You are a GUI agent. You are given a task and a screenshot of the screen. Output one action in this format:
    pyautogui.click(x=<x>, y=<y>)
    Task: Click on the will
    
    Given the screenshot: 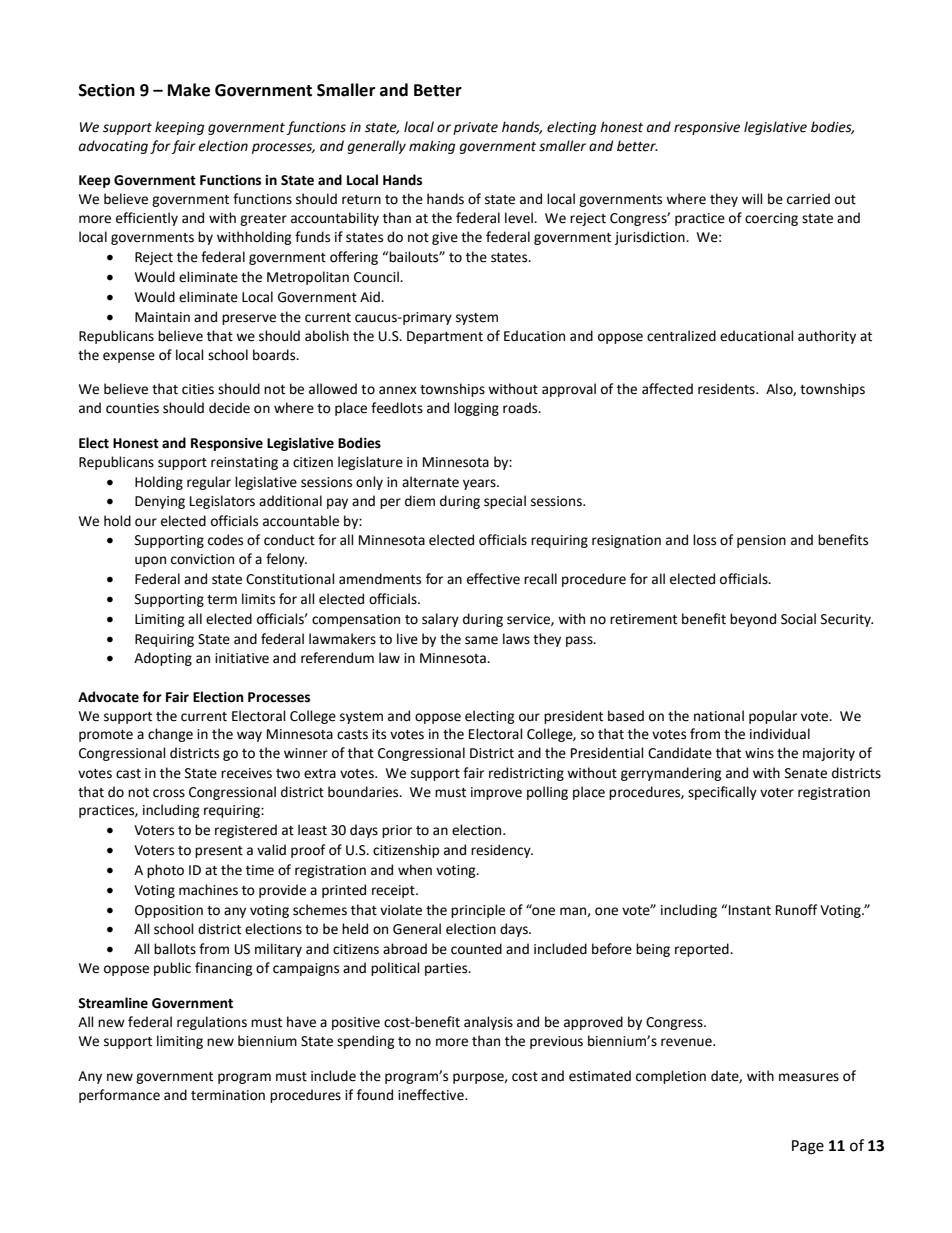 What is the action you would take?
    pyautogui.click(x=752, y=198)
